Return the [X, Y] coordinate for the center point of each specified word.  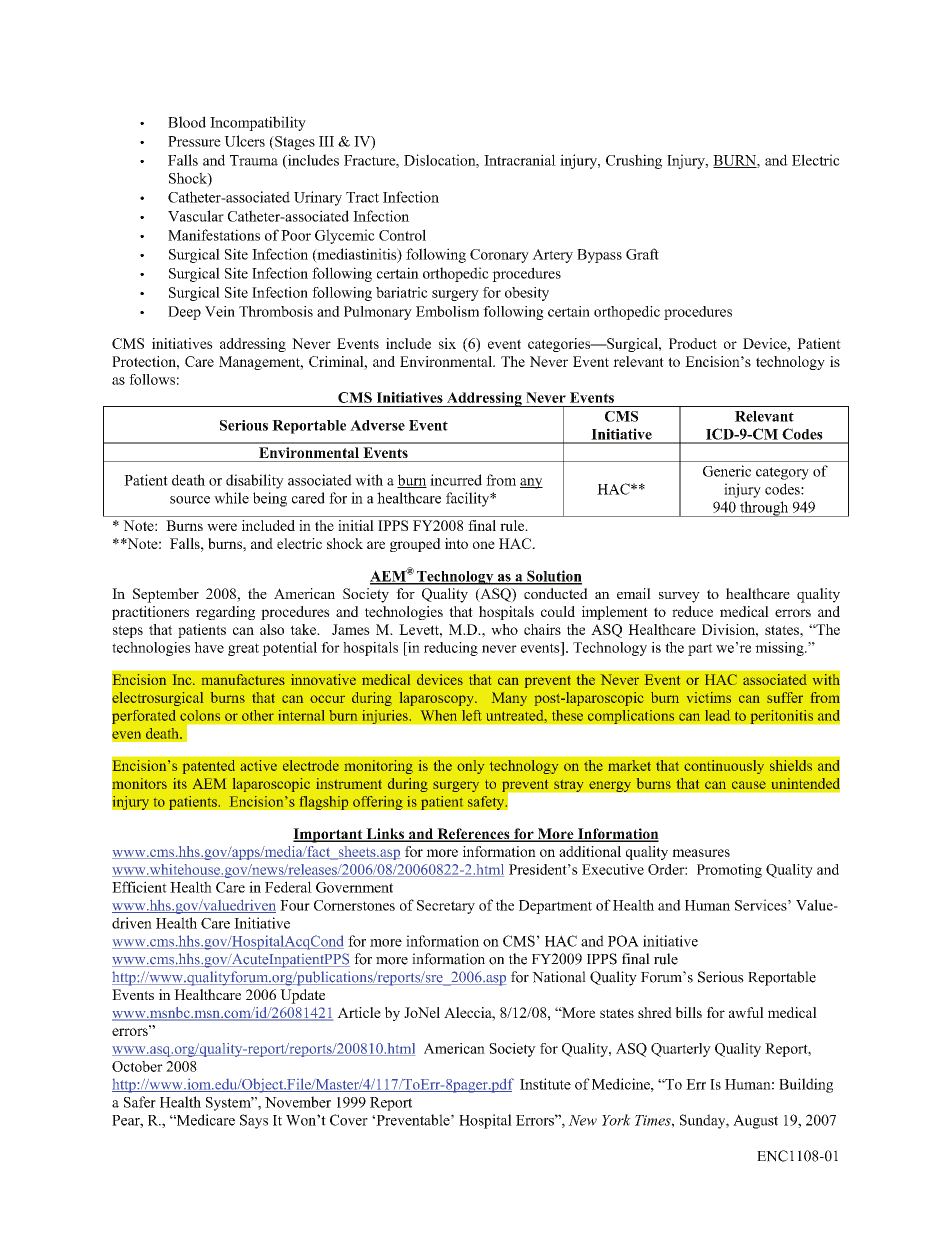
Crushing [634, 161]
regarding [225, 613]
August [755, 1121]
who [504, 629]
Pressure [194, 141]
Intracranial [520, 160]
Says [254, 1121]
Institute [545, 1084]
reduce [692, 611]
